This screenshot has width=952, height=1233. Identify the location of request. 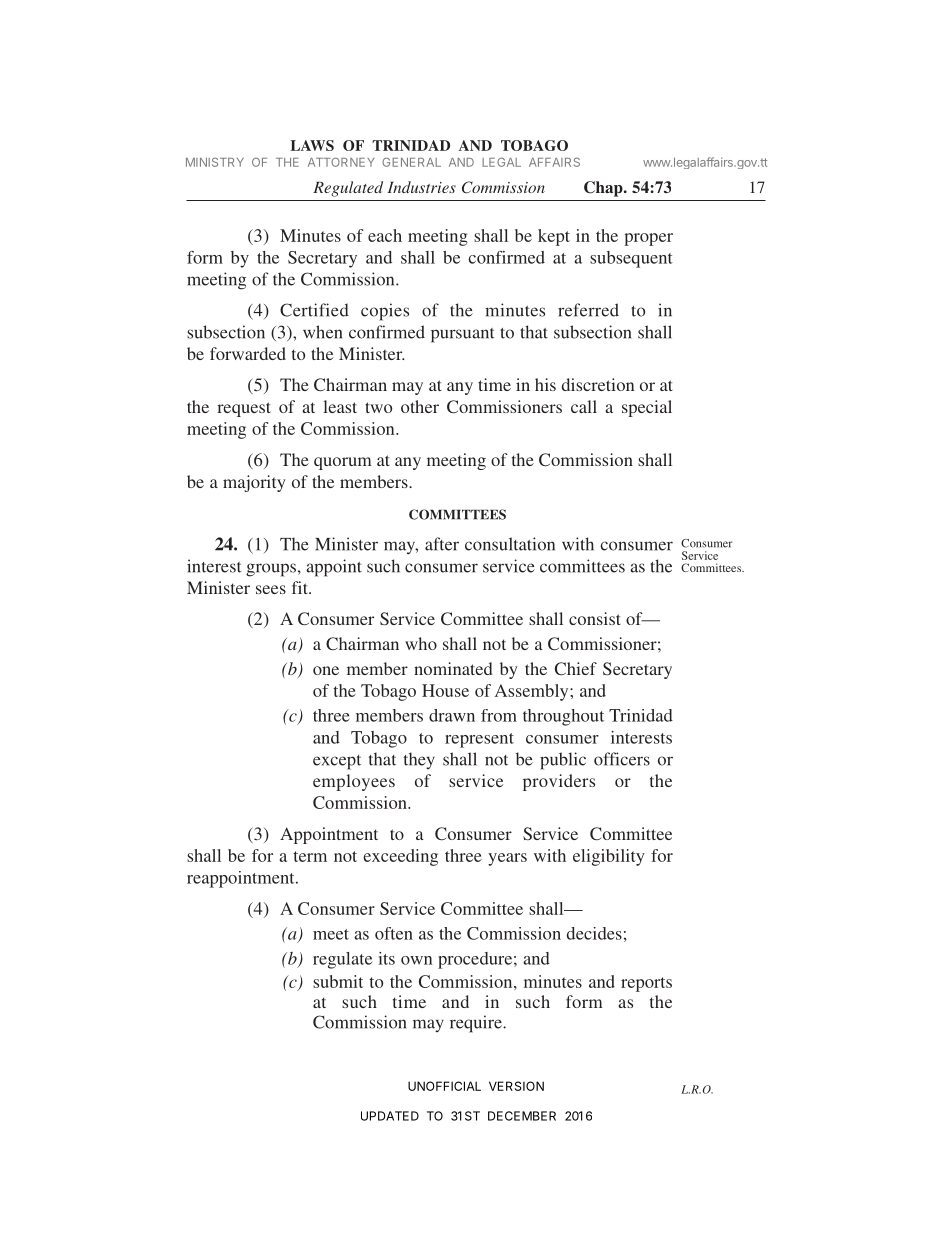
(244, 409).
